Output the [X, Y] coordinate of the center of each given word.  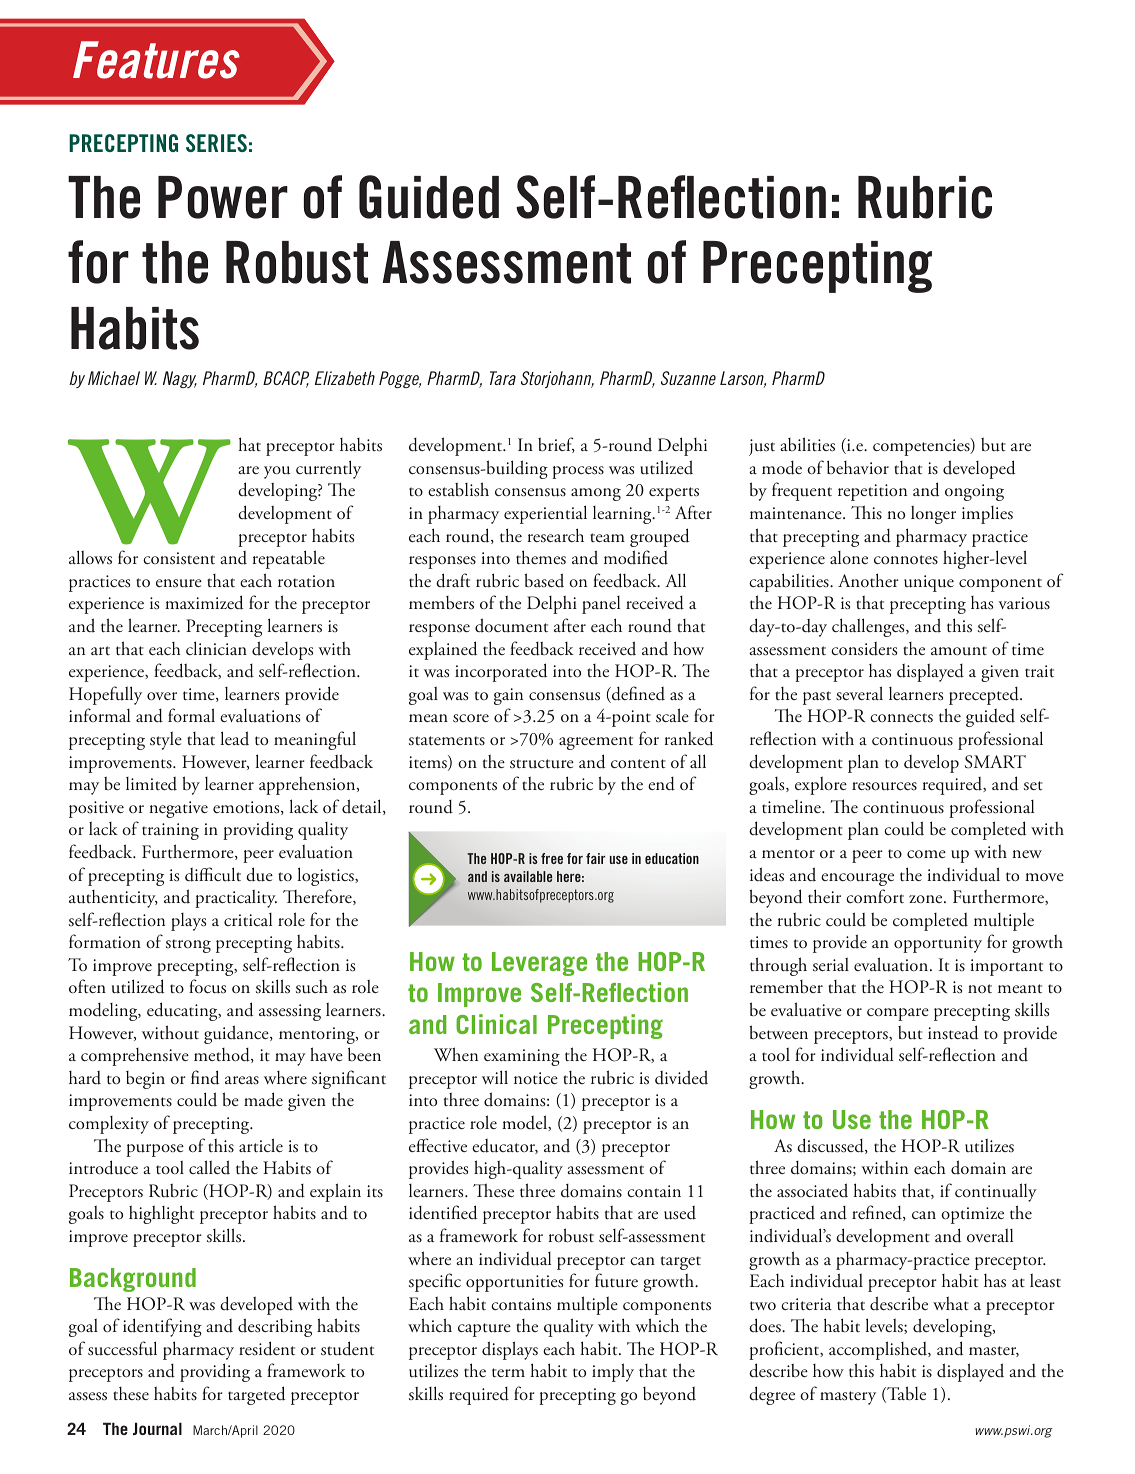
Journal [157, 1428]
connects [901, 717]
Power [223, 197]
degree [772, 1395]
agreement [596, 743]
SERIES [216, 143]
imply [613, 1372]
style [166, 740]
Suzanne [688, 378]
